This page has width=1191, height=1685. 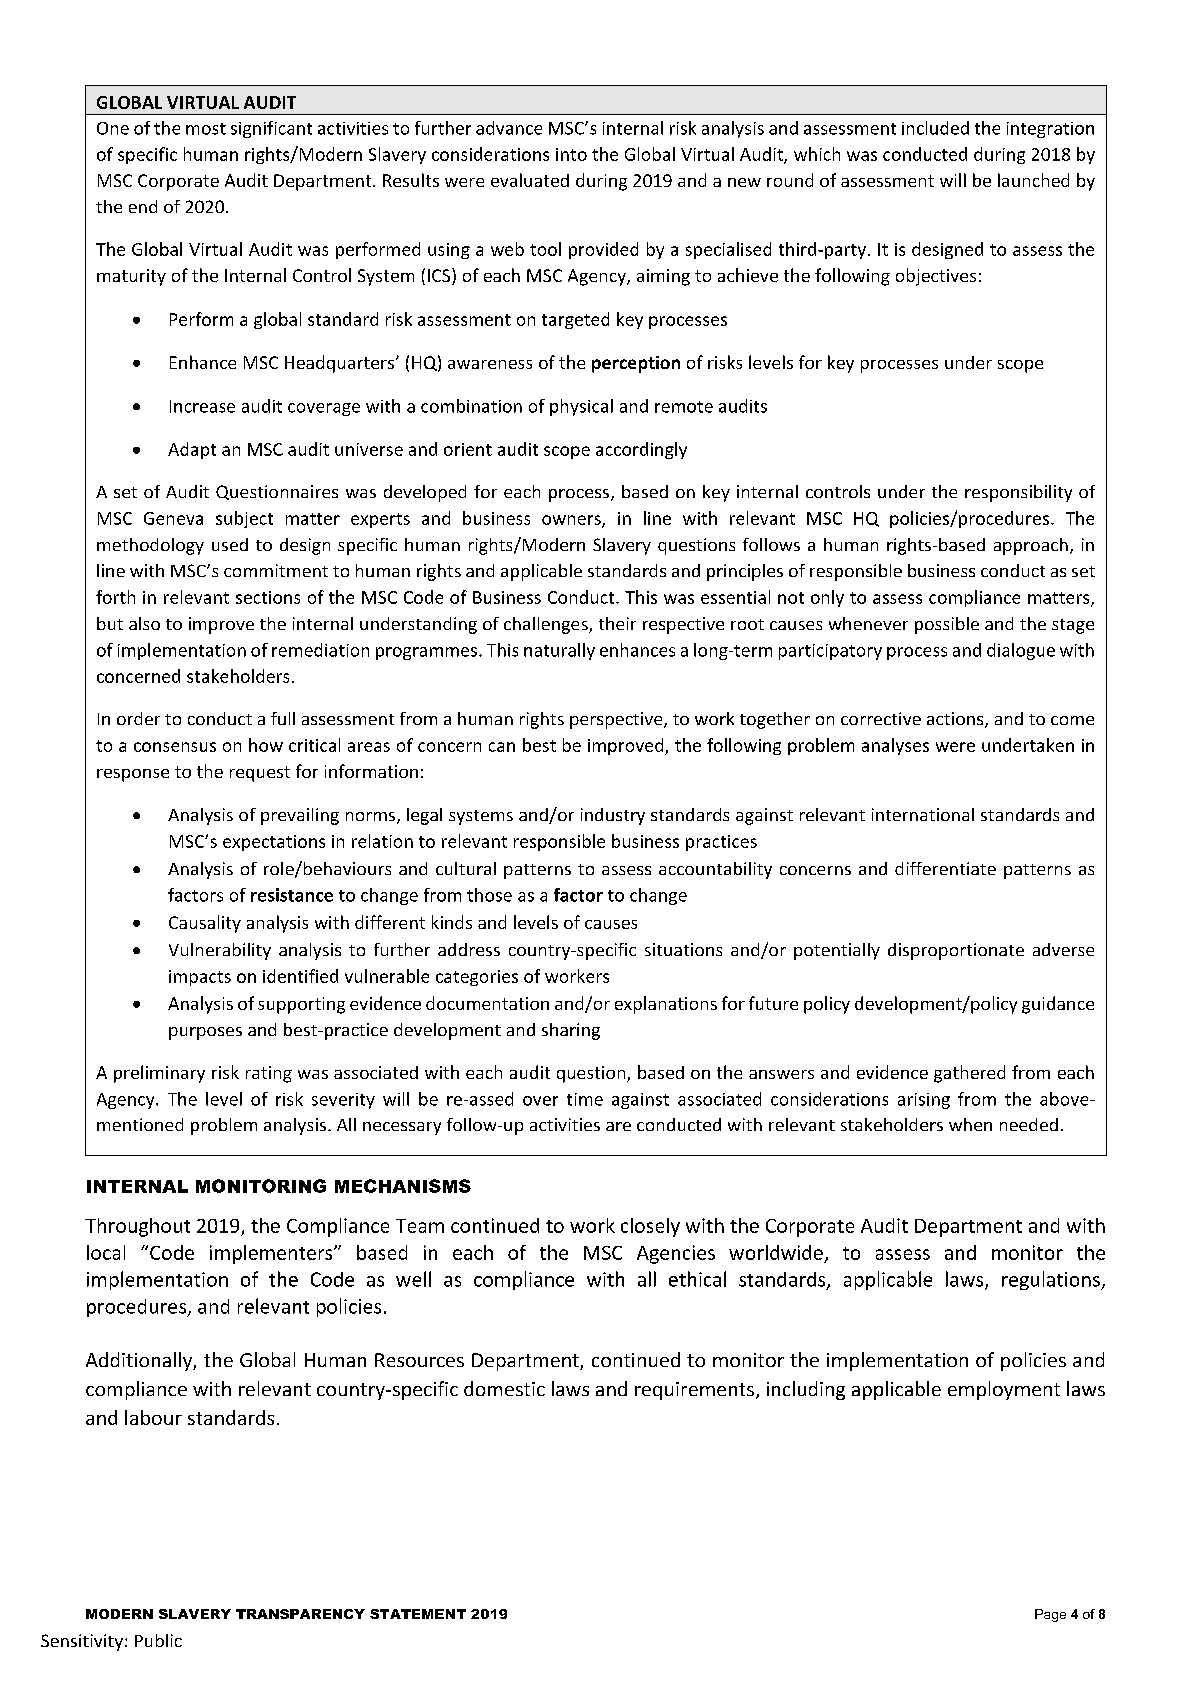 I want to click on Public, so click(x=158, y=1640).
